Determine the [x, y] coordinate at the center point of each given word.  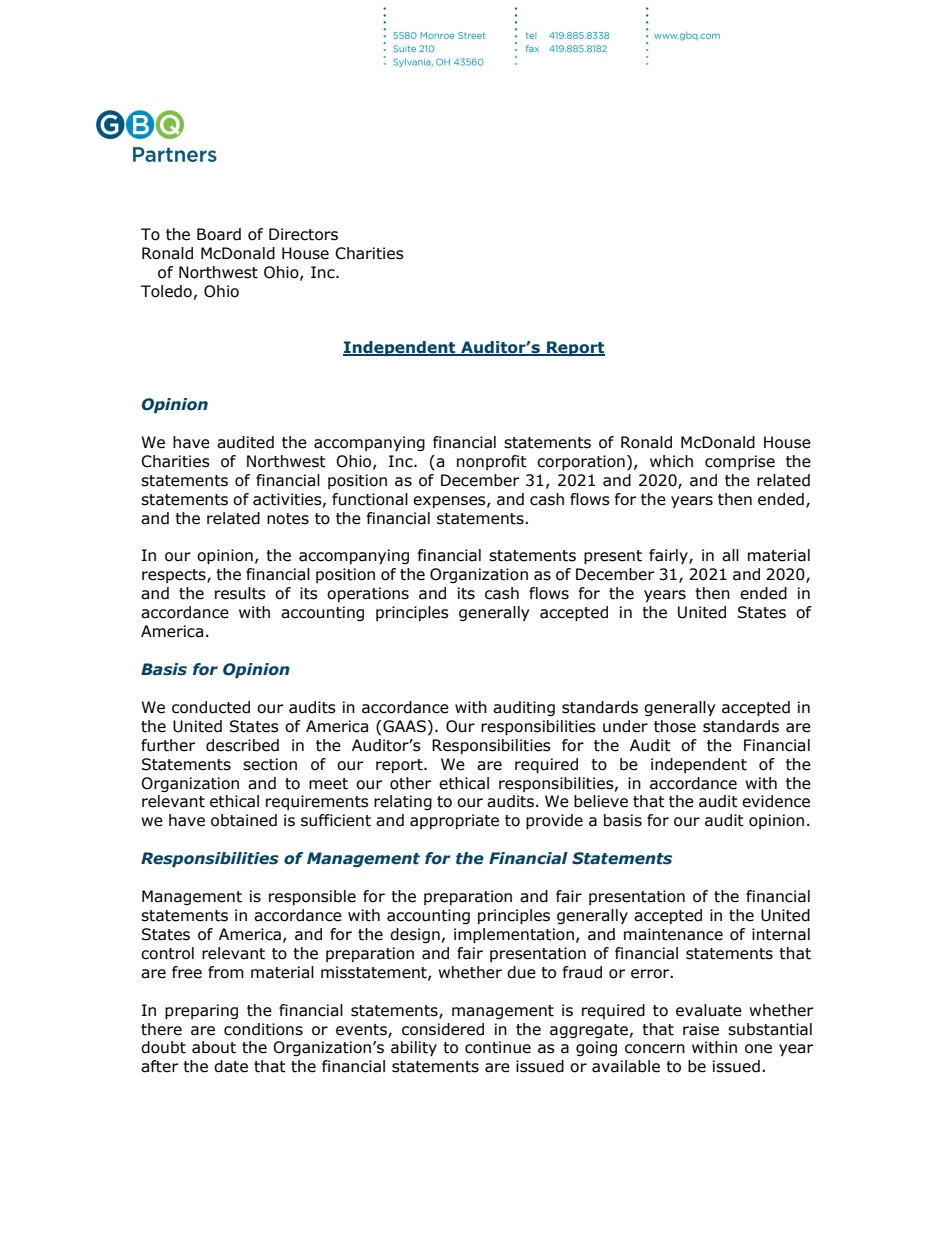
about [214, 1047]
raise [701, 1029]
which [671, 461]
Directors [303, 234]
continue [498, 1047]
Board [219, 234]
